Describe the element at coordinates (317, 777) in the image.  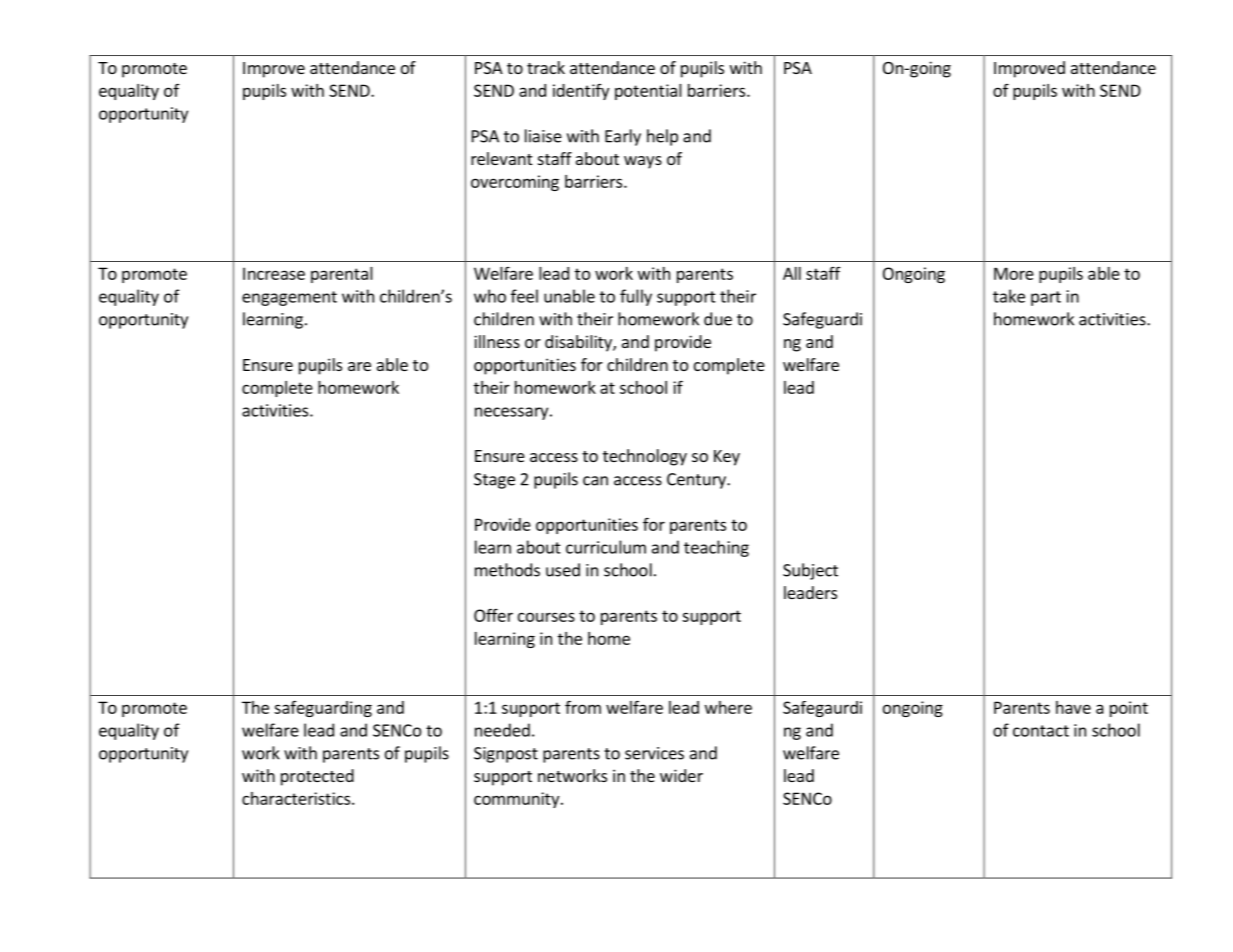
I see `protected` at that location.
